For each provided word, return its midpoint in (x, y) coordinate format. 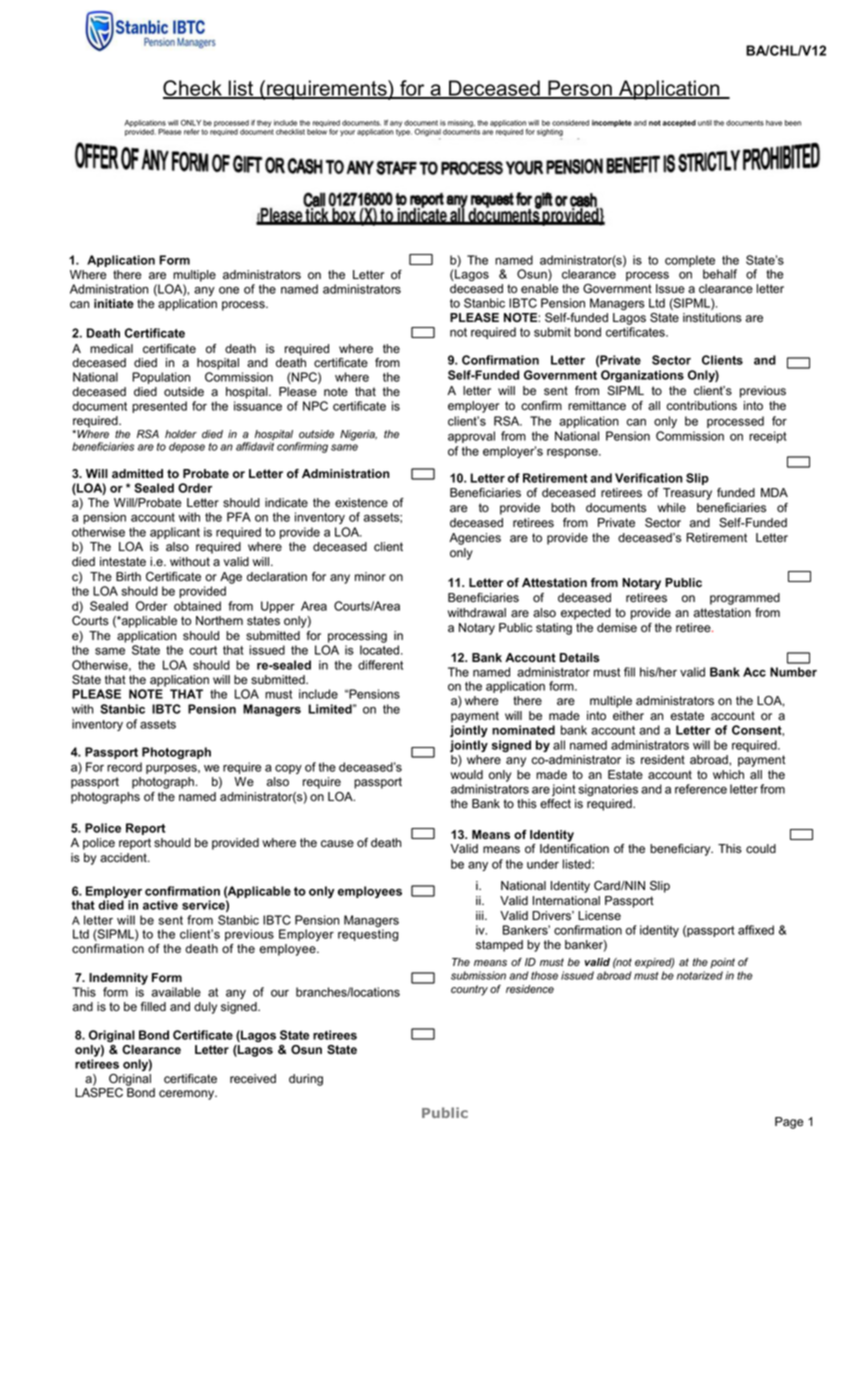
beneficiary (681, 850)
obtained (197, 606)
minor (370, 577)
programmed (745, 599)
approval (471, 437)
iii (481, 915)
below (317, 132)
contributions (702, 406)
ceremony (187, 1095)
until (705, 123)
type (404, 132)
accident (124, 858)
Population (161, 378)
